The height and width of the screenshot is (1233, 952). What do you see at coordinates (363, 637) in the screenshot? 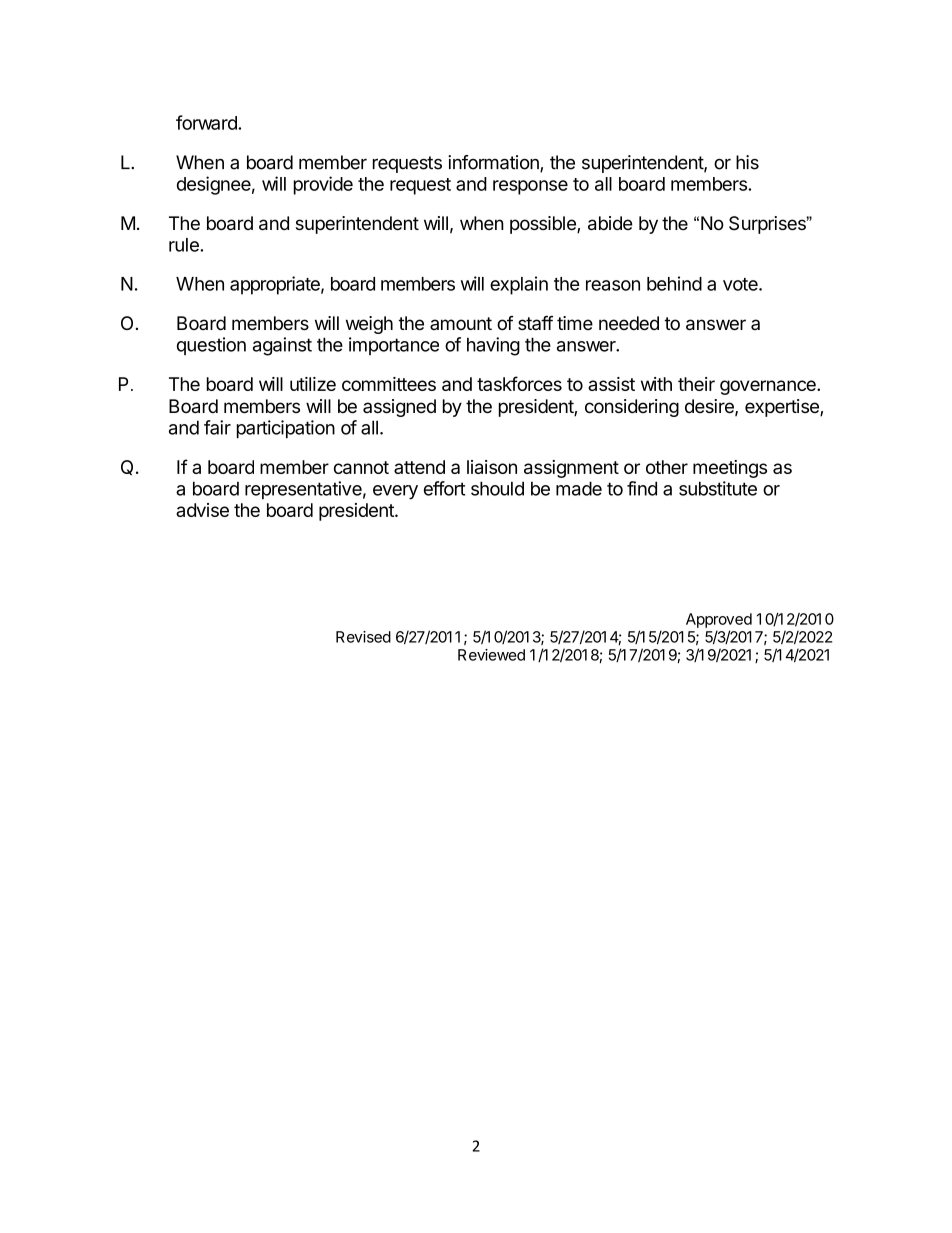
I see `Revised` at bounding box center [363, 637].
